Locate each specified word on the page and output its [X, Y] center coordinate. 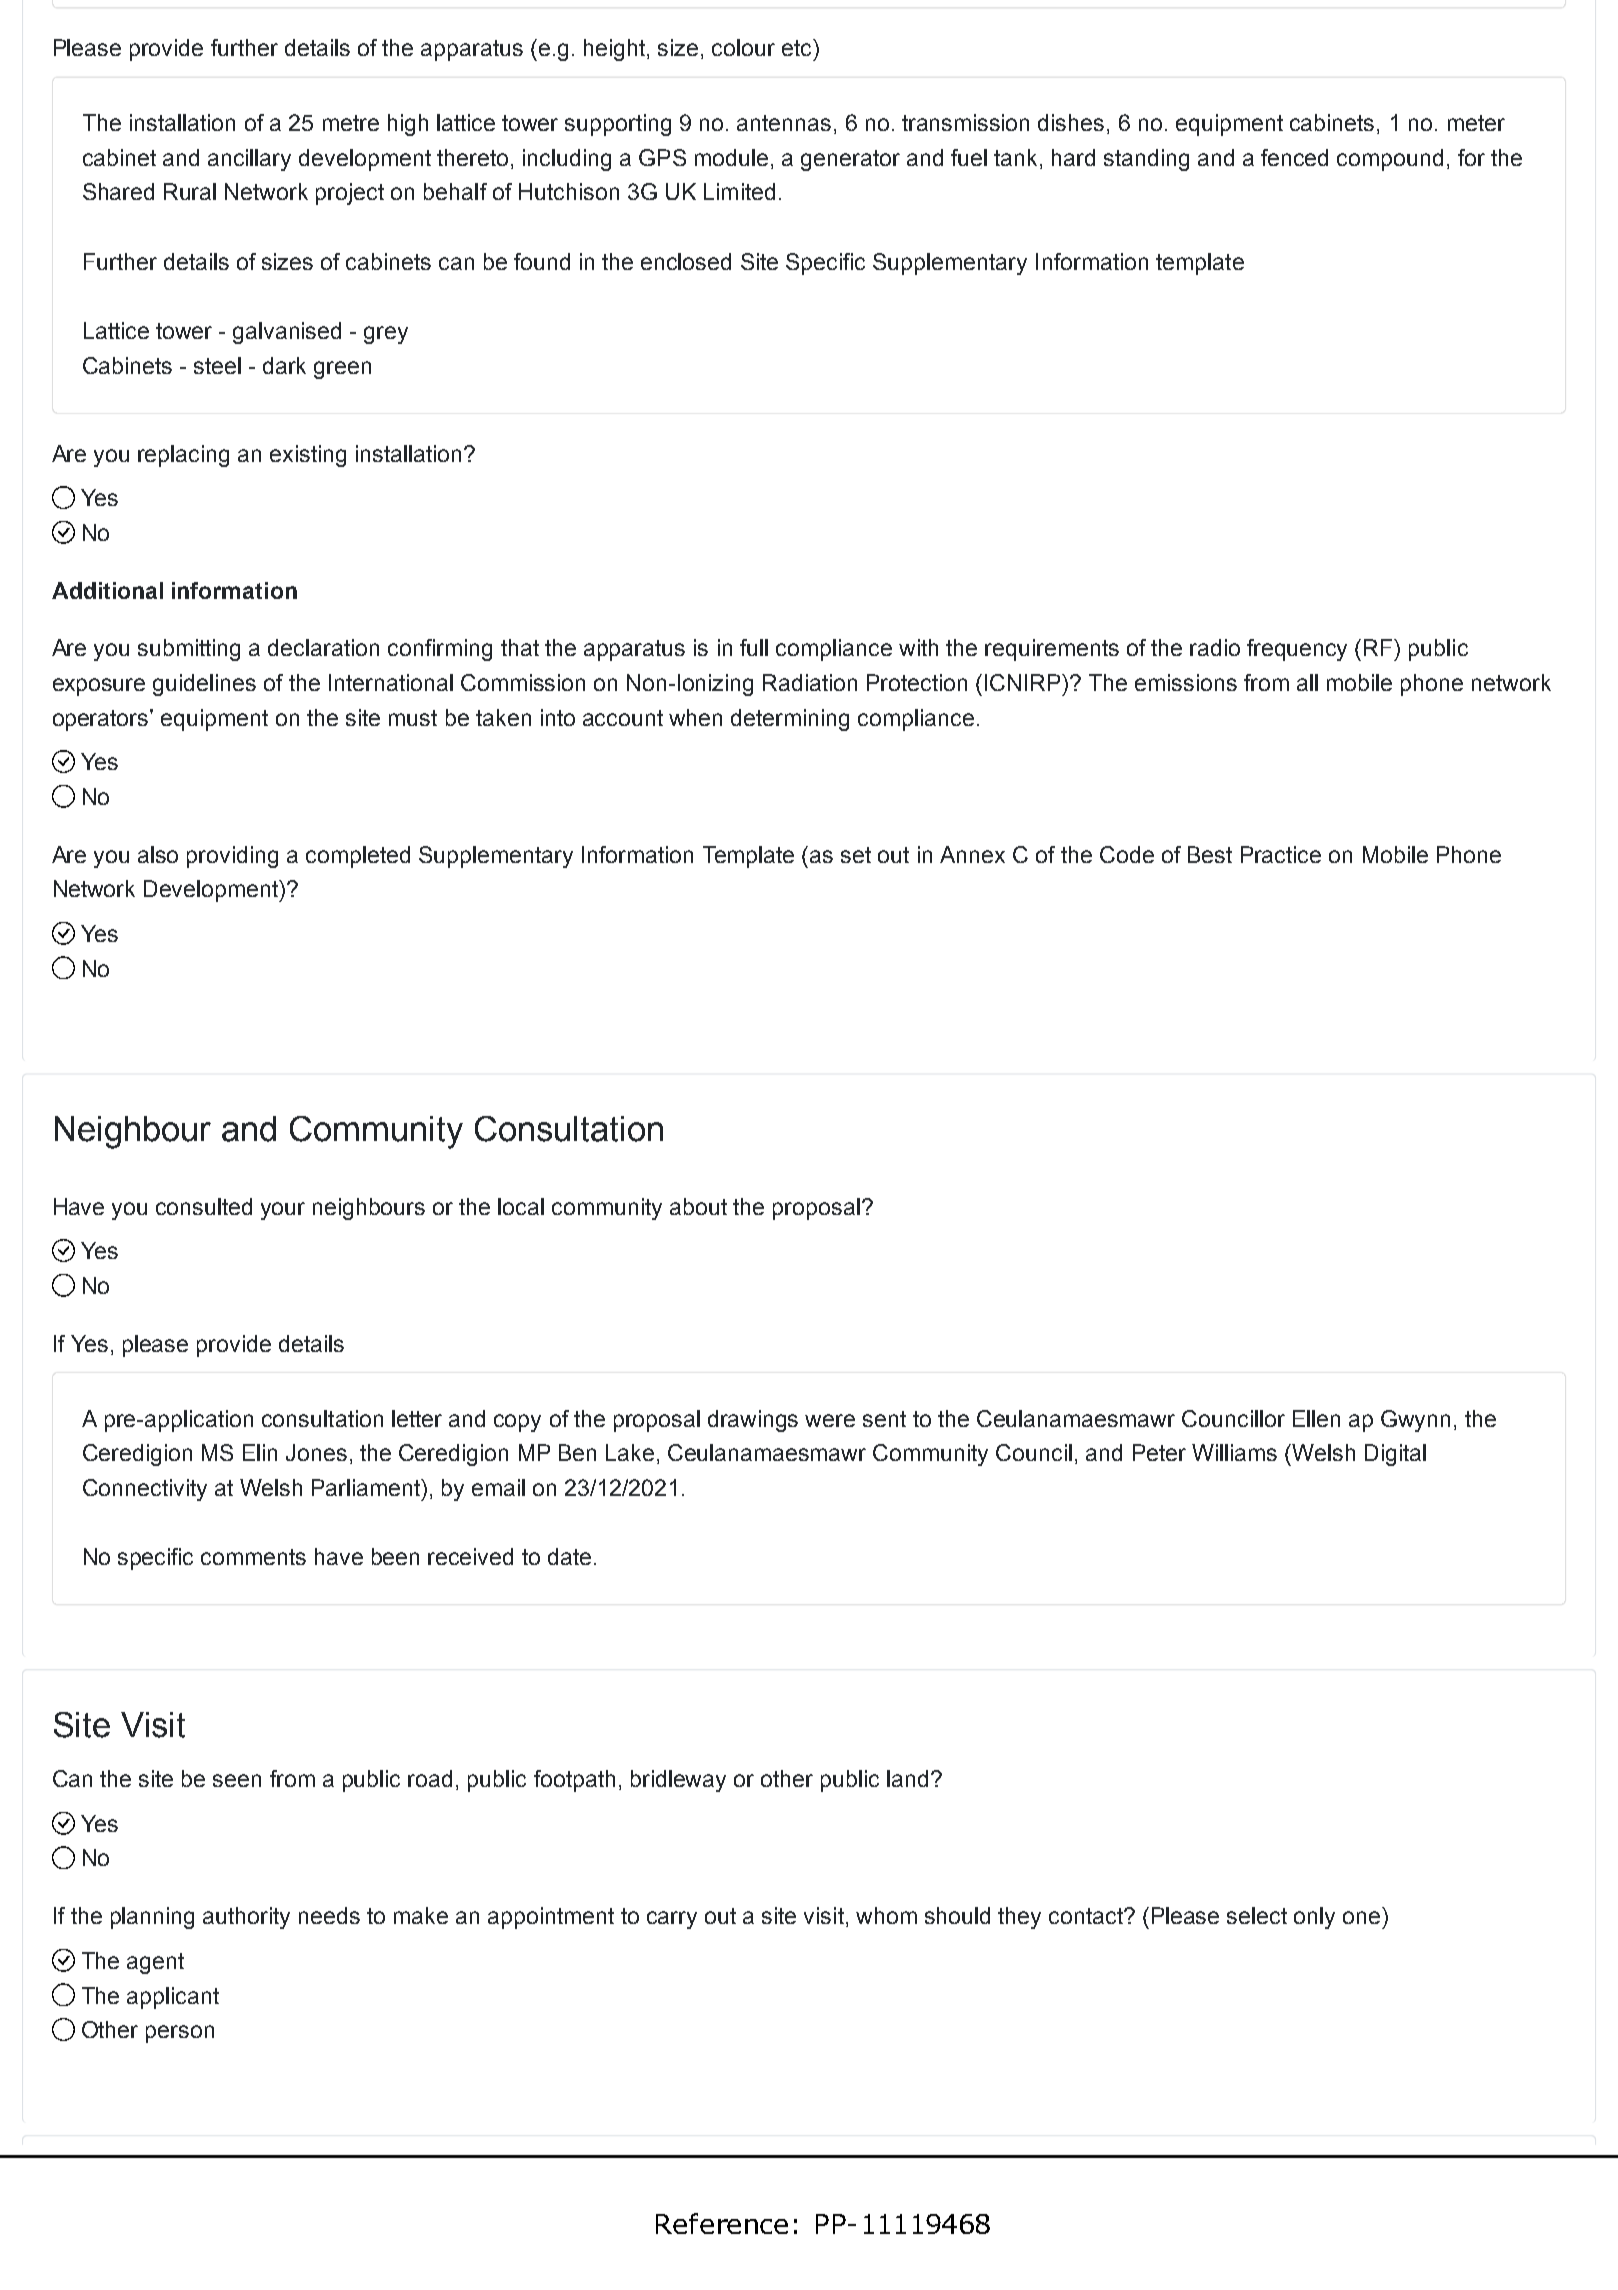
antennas [784, 123]
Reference [722, 2223]
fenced [1294, 157]
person [180, 2034]
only [1314, 1918]
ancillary [249, 160]
